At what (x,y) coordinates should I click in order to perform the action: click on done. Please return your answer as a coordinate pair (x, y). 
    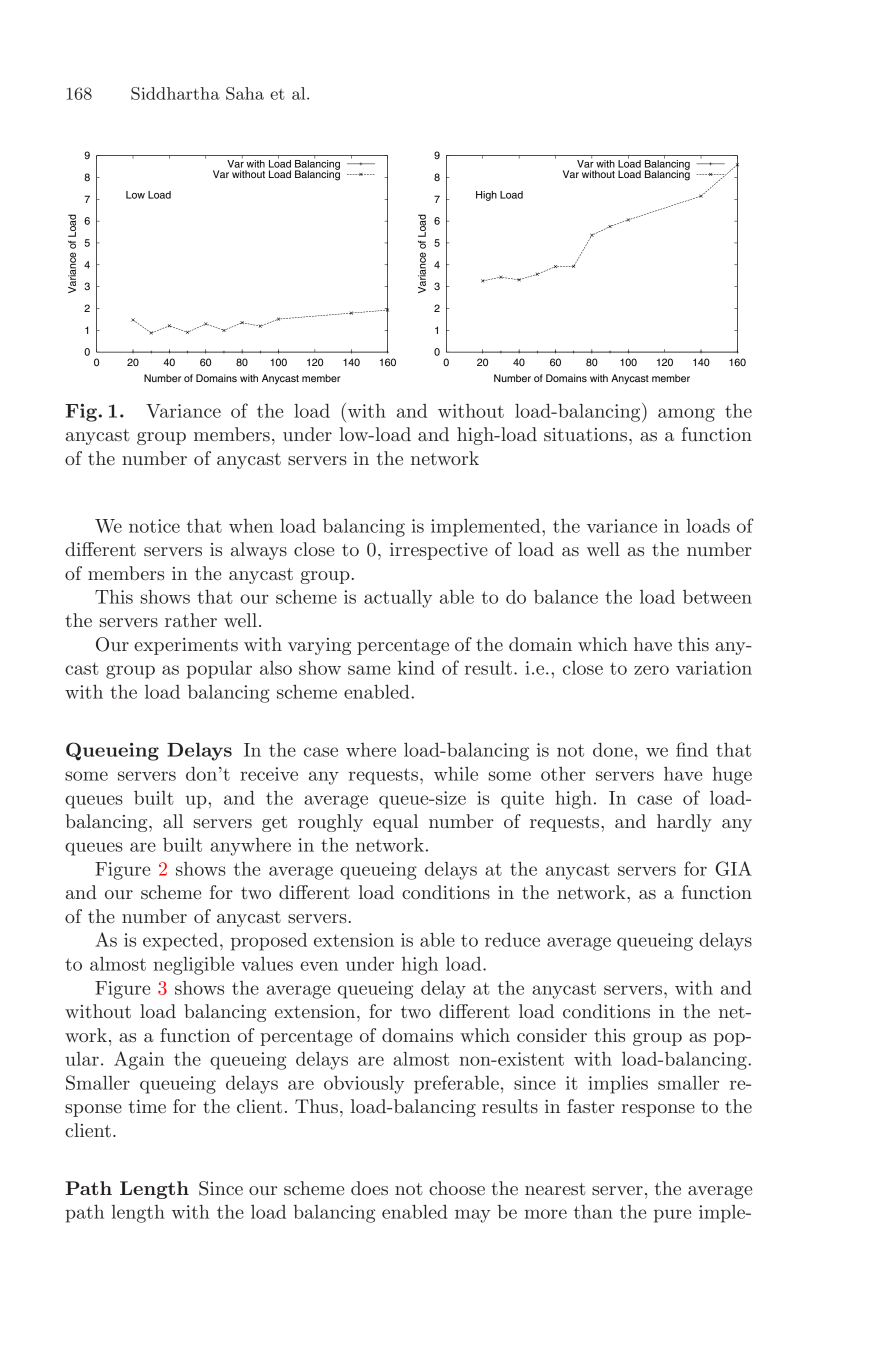
    Looking at the image, I should click on (613, 750).
